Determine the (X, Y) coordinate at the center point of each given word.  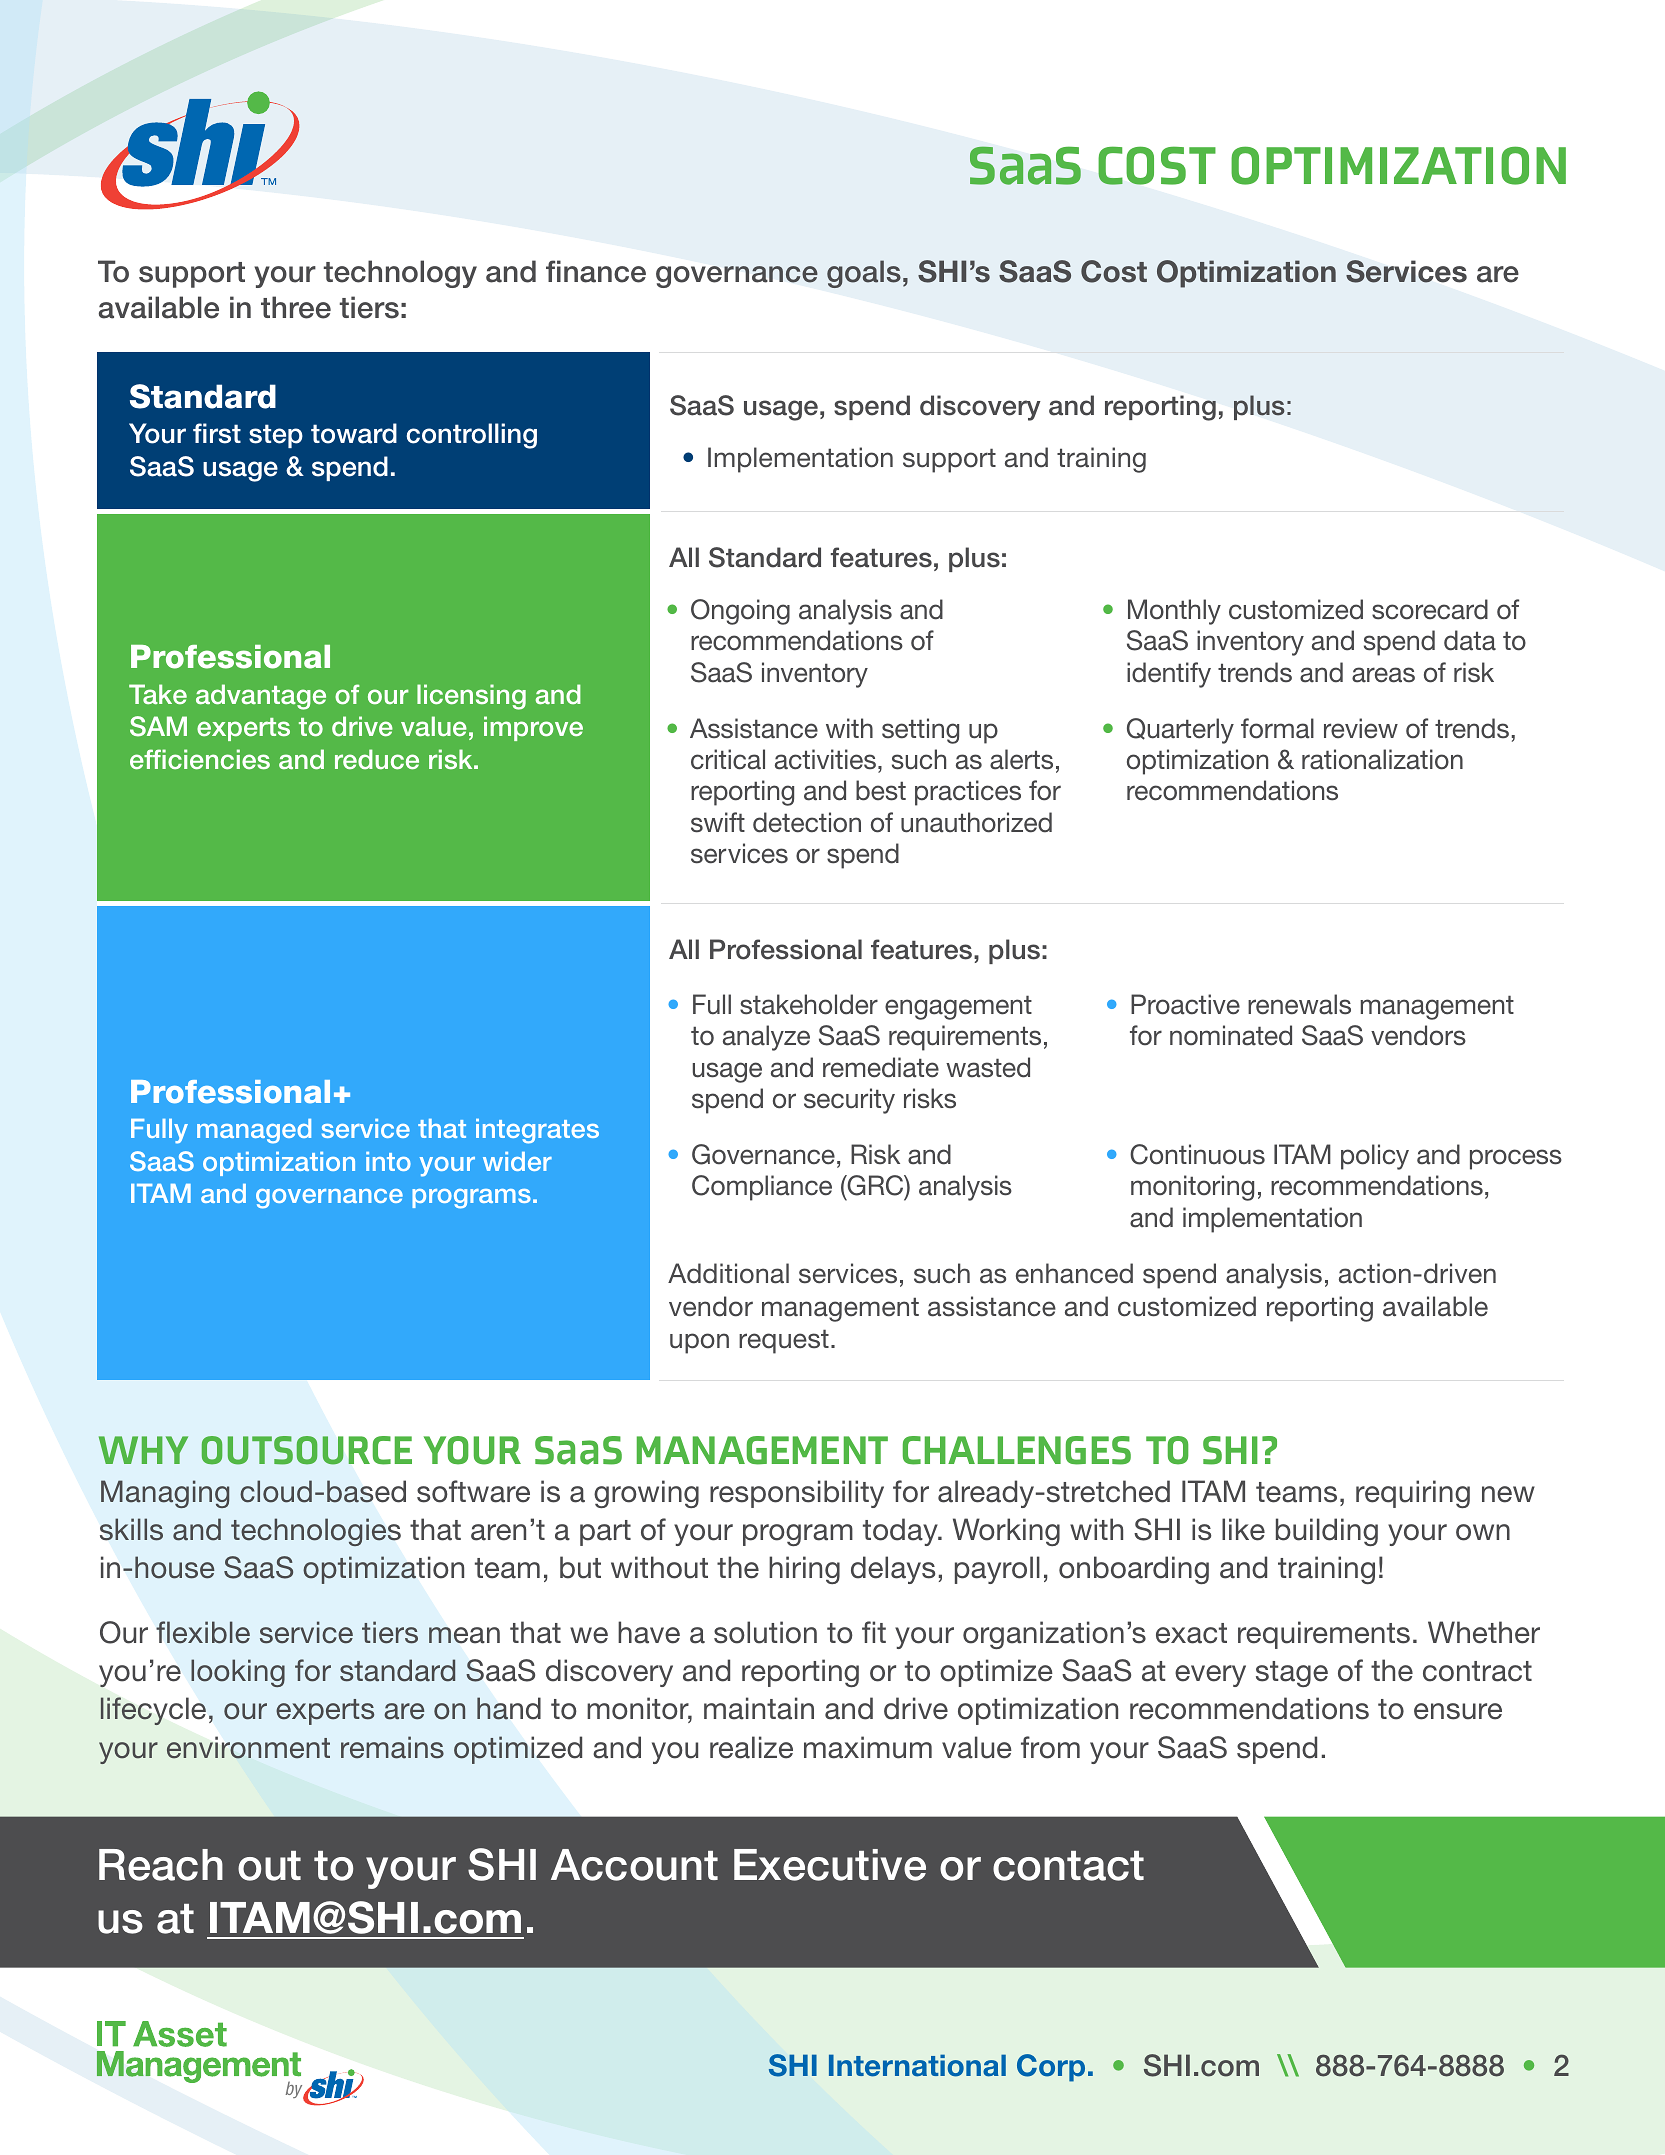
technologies (316, 1532)
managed (254, 1131)
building (1327, 1532)
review (1361, 728)
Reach (161, 1865)
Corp (1051, 2068)
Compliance (762, 1188)
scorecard (1430, 609)
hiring (804, 1570)
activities (825, 759)
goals (864, 274)
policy (1375, 1157)
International (917, 2065)
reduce (377, 759)
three (296, 307)
